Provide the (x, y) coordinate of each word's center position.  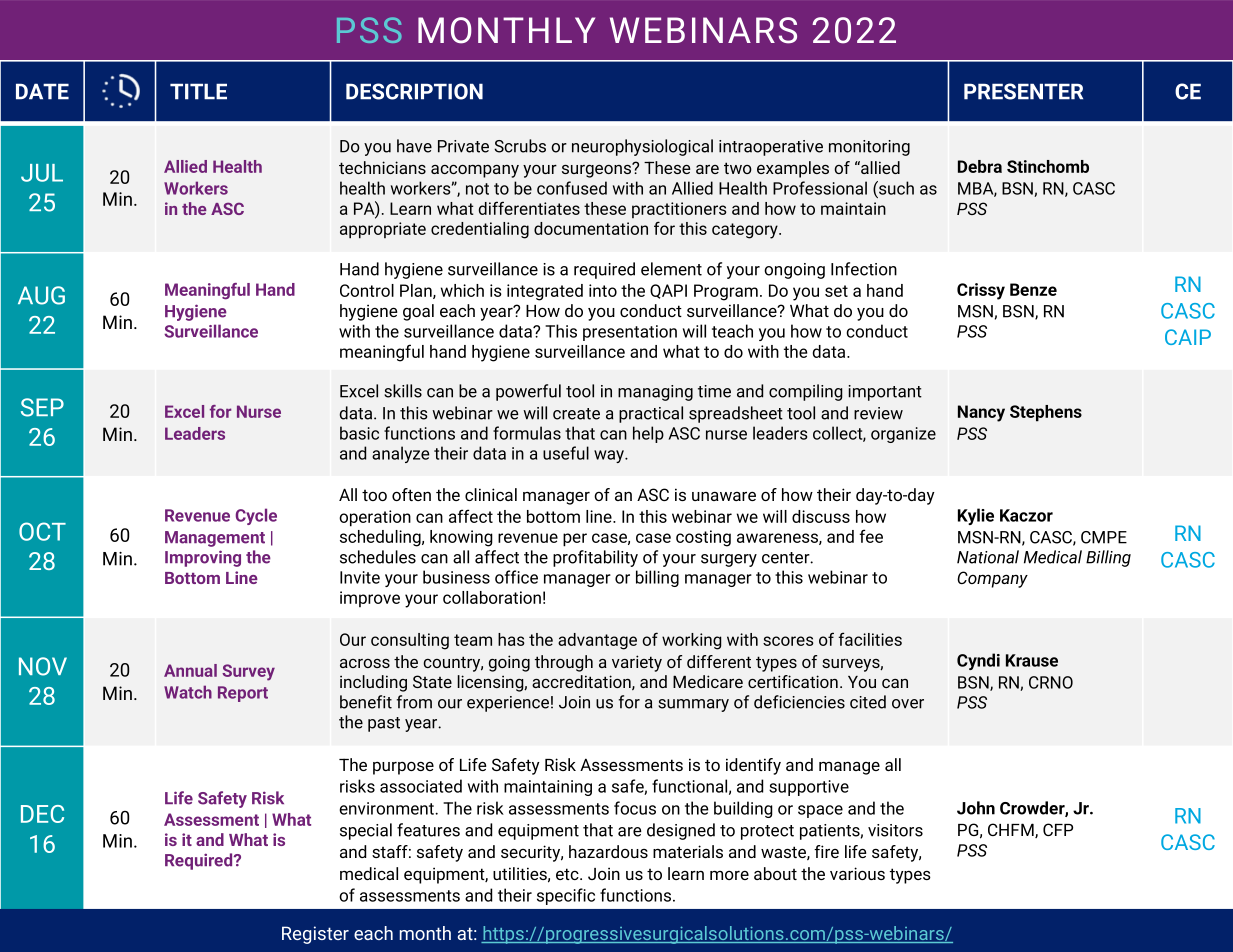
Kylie (976, 516)
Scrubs (520, 146)
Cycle (256, 516)
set (836, 291)
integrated (545, 292)
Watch (188, 692)
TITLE (198, 91)
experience (508, 704)
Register (315, 935)
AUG (41, 295)
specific (566, 896)
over (908, 704)
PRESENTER (1023, 91)
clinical (491, 494)
